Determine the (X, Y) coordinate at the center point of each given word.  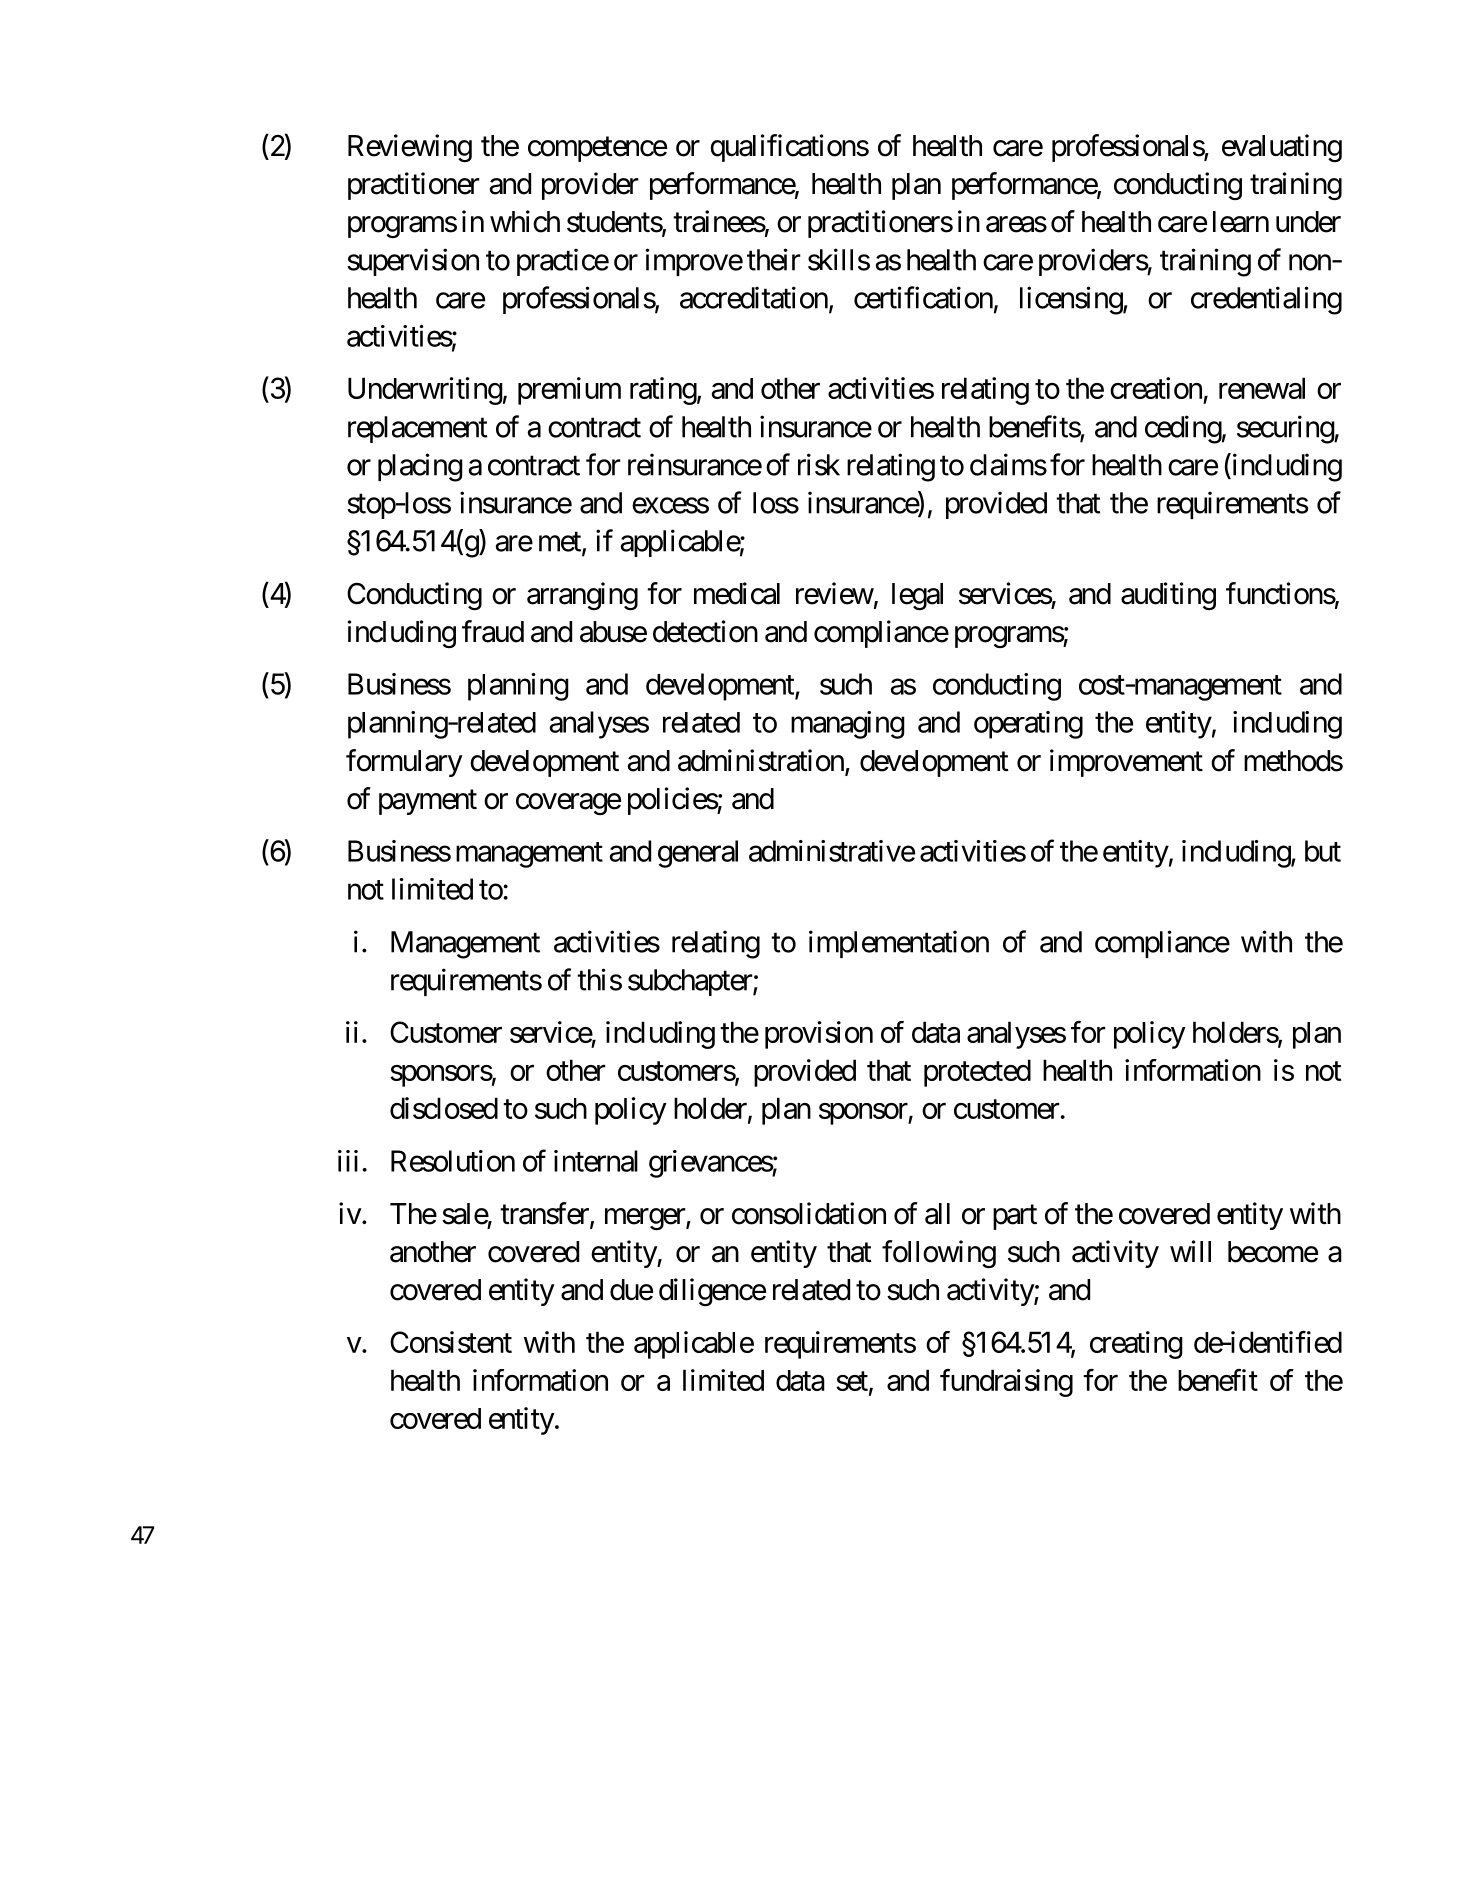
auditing (1168, 596)
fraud (493, 631)
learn (1241, 222)
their (774, 259)
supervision (413, 262)
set (852, 1381)
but (1323, 851)
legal (917, 596)
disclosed (444, 1108)
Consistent (451, 1342)
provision (819, 1035)
